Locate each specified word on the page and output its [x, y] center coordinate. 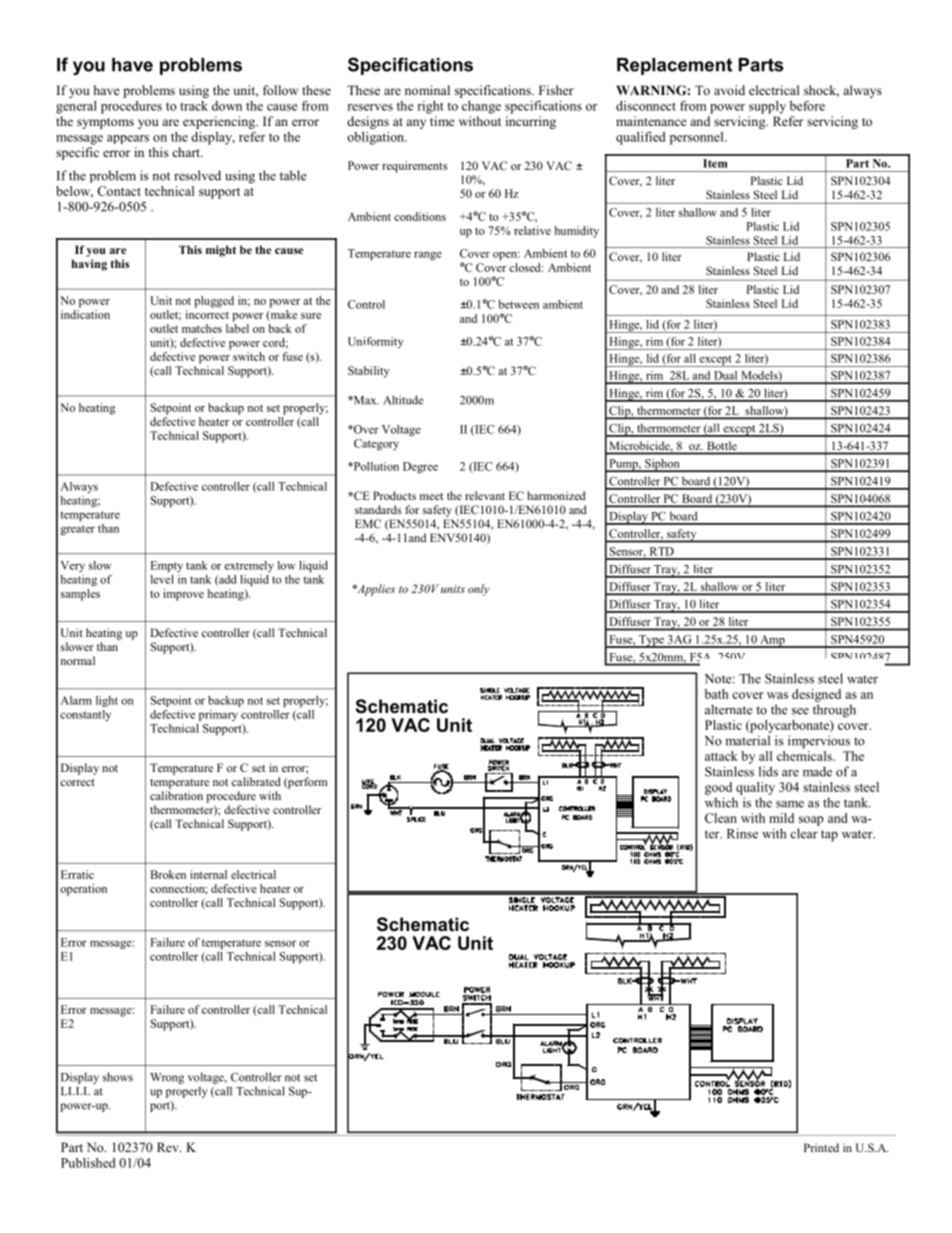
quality [755, 788]
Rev [169, 1147]
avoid [729, 90]
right [430, 107]
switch [249, 356]
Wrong [167, 1078]
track [194, 106]
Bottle [722, 445]
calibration [176, 795]
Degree [420, 467]
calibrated [256, 781]
